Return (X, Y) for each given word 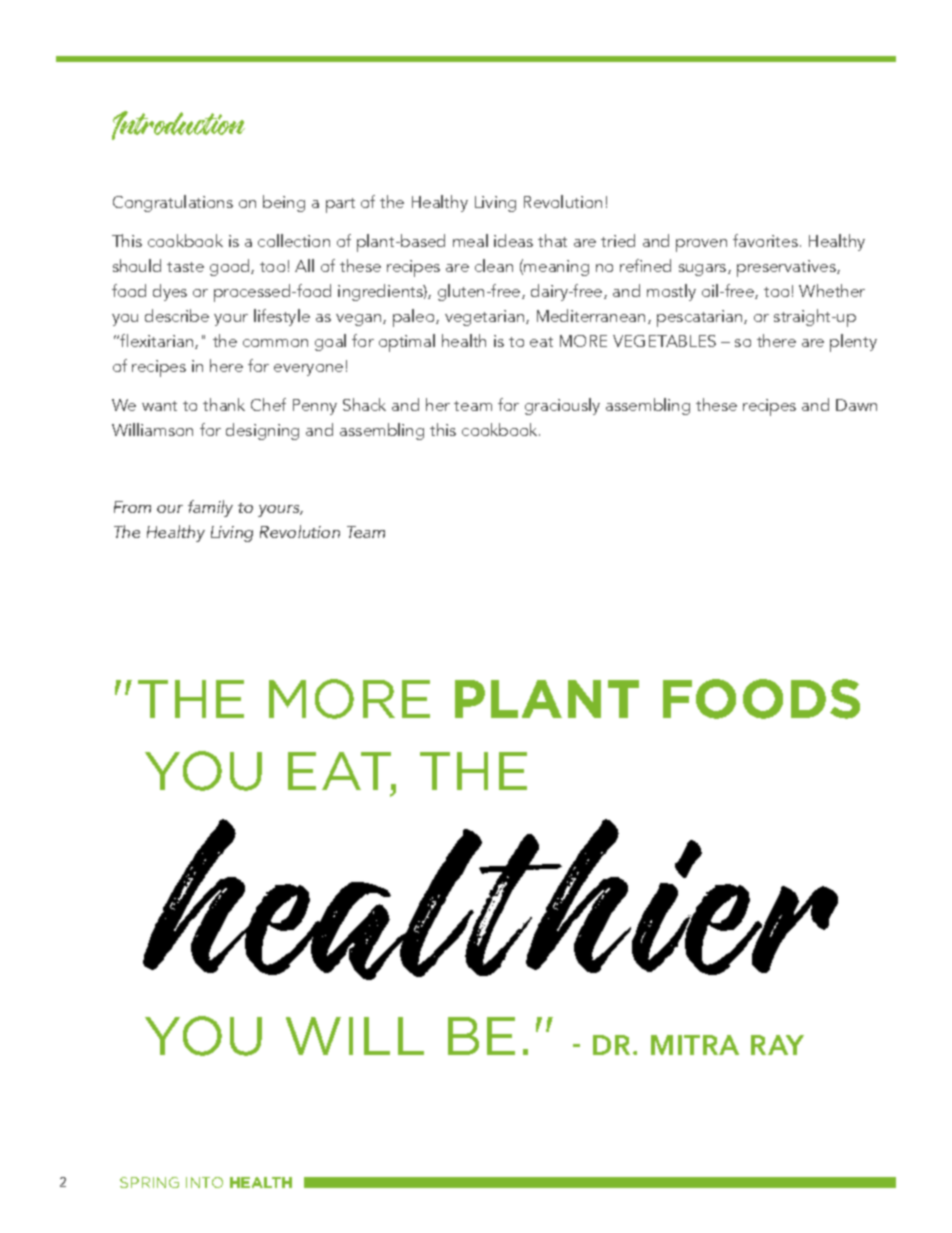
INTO (204, 1182)
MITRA (695, 1045)
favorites (765, 240)
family (210, 508)
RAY (777, 1045)
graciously (562, 406)
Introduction (178, 125)
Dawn (856, 405)
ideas (513, 240)
